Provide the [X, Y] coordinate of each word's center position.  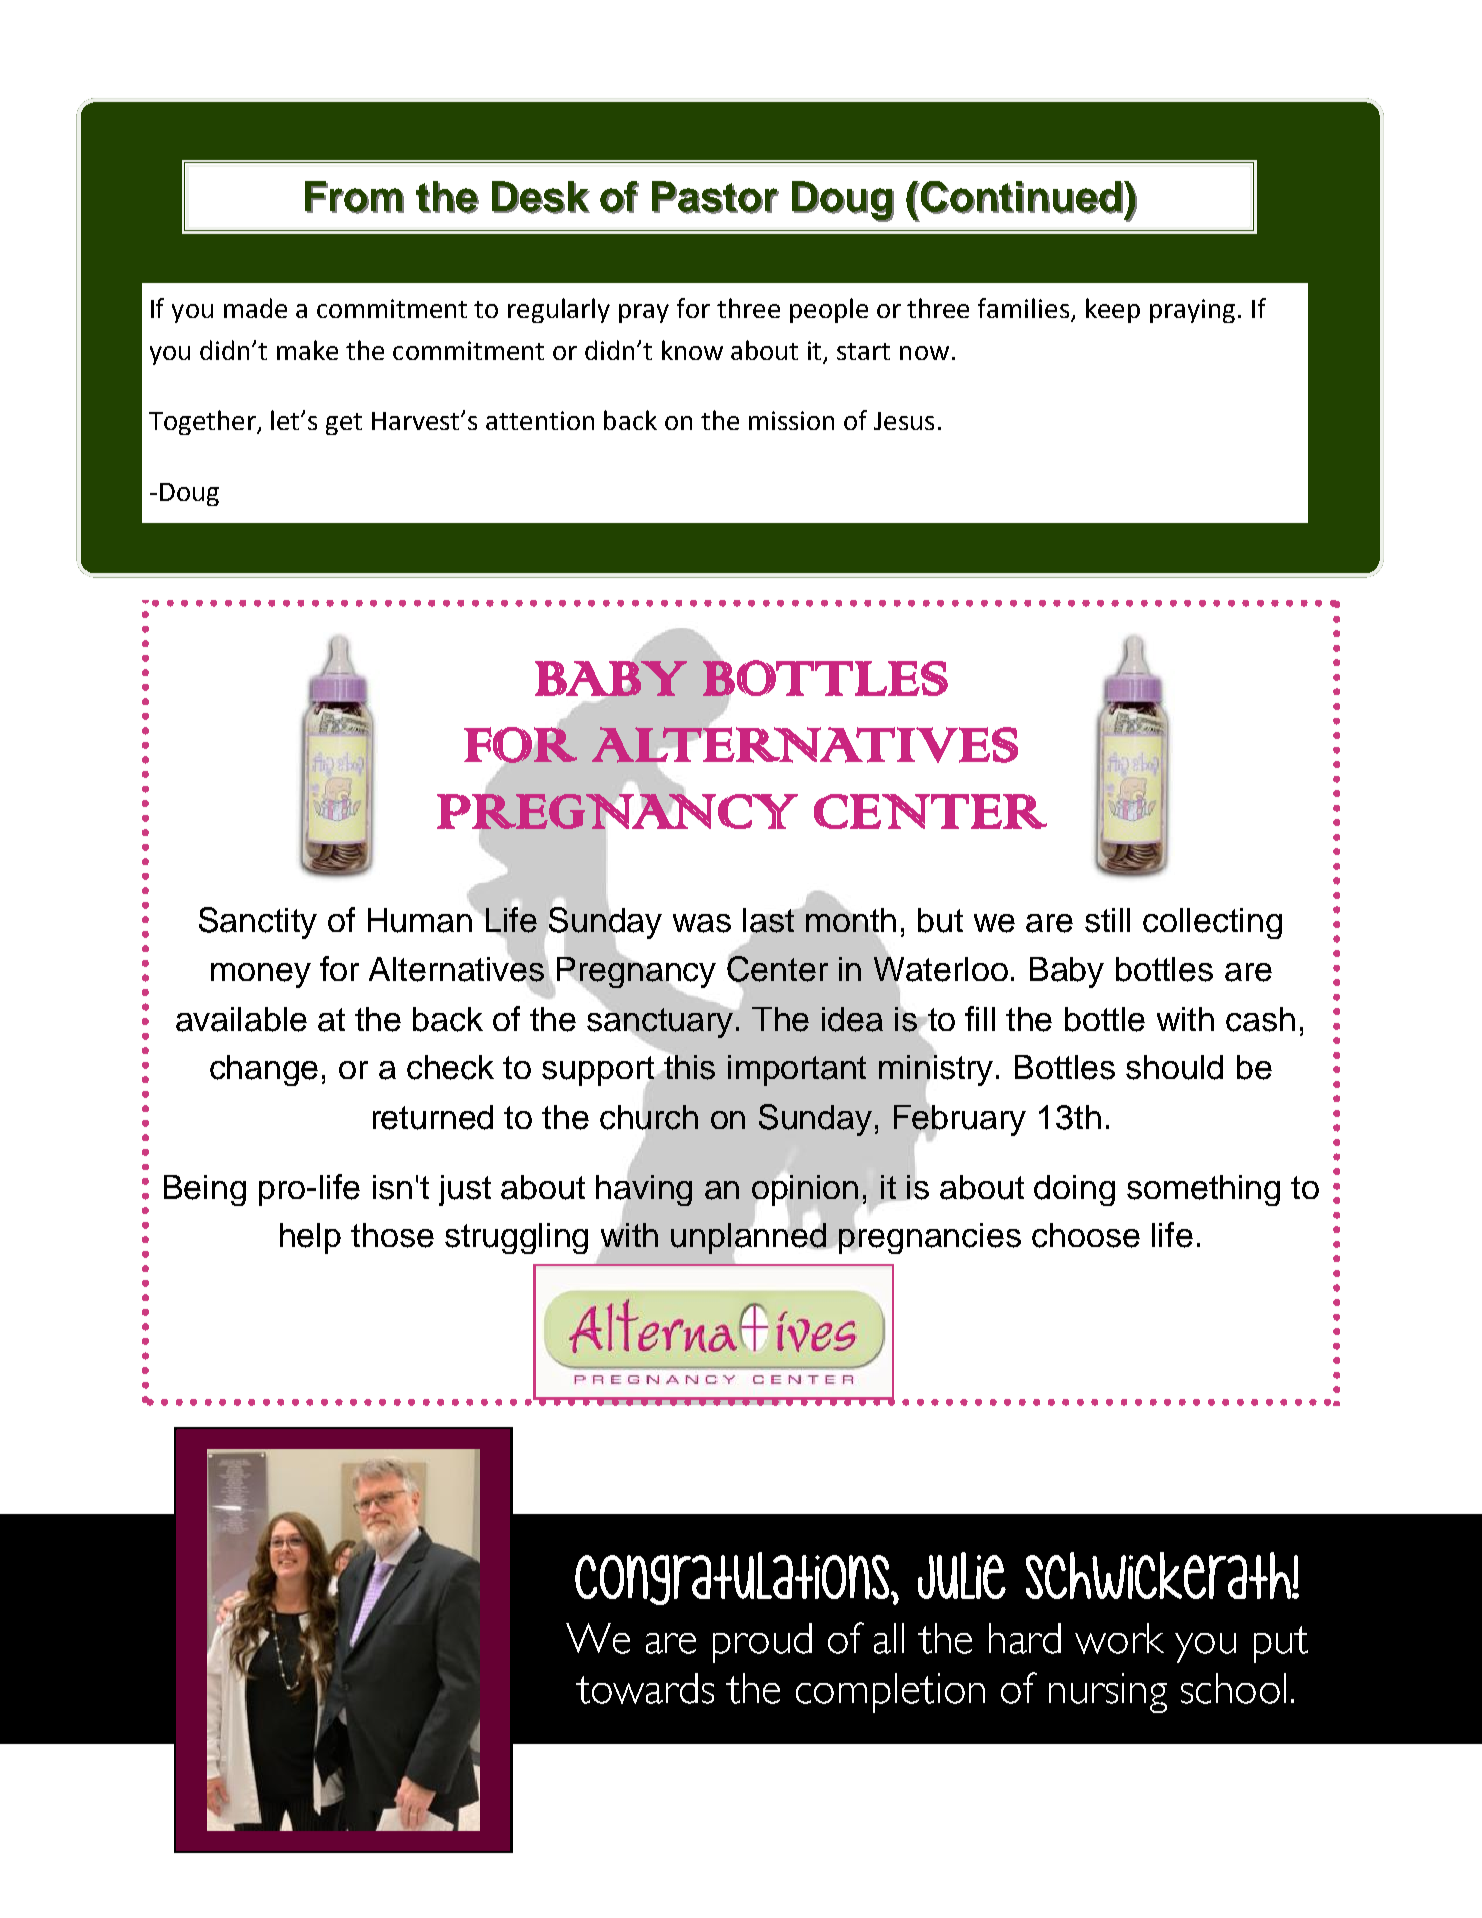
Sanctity [258, 923]
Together [203, 422]
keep [1113, 310]
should [1174, 1067]
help [310, 1238]
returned [433, 1117]
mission [791, 420]
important [797, 1070]
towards [645, 1688]
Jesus [904, 421]
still [1107, 920]
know [692, 350]
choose [1086, 1235]
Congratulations [733, 1578]
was [702, 923]
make [307, 350]
